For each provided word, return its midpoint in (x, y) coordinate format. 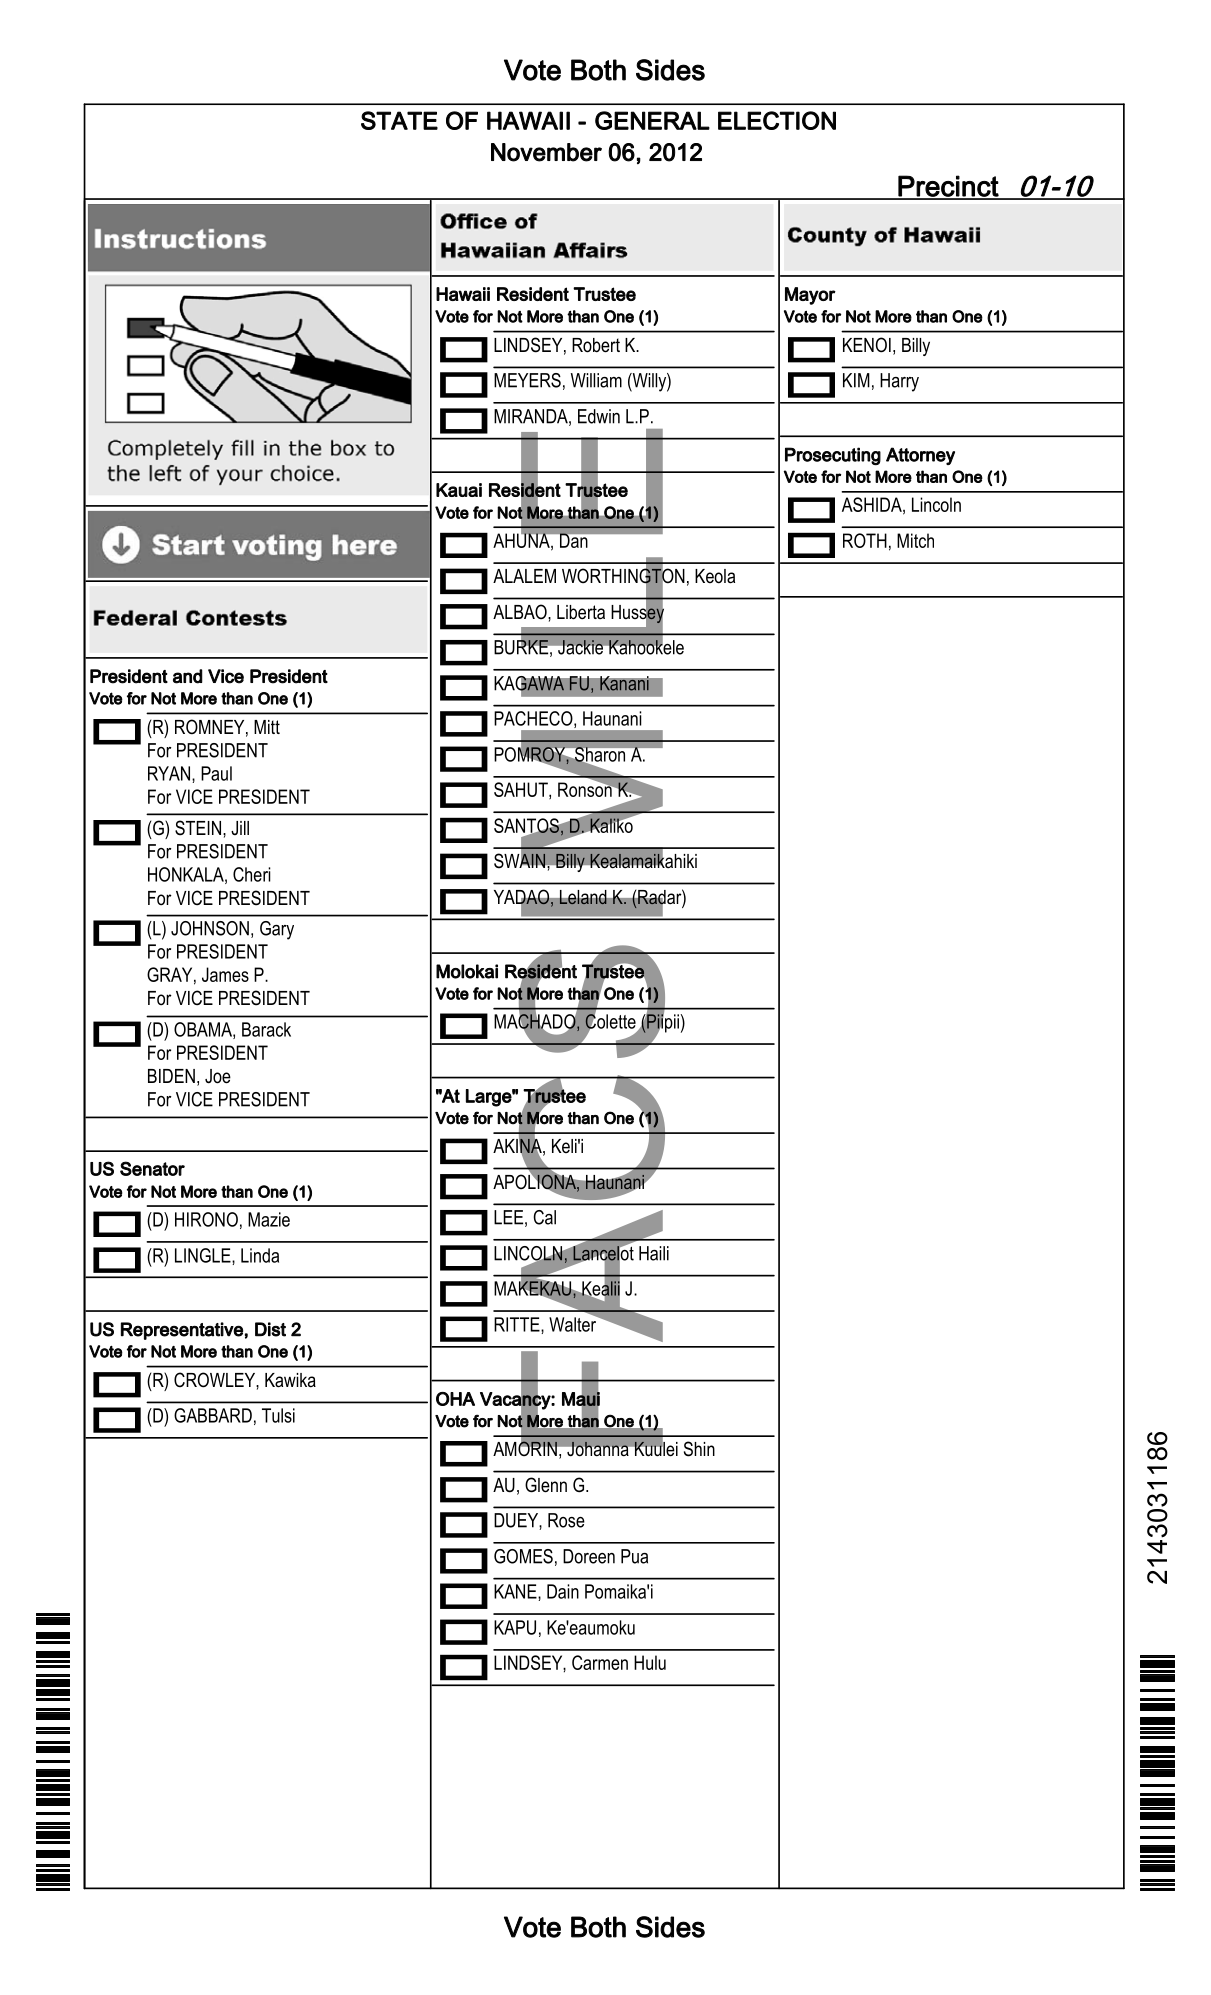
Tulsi (278, 1415)
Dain (563, 1591)
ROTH (865, 540)
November (546, 152)
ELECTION (777, 120)
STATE (399, 120)
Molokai (467, 971)
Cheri (252, 874)
